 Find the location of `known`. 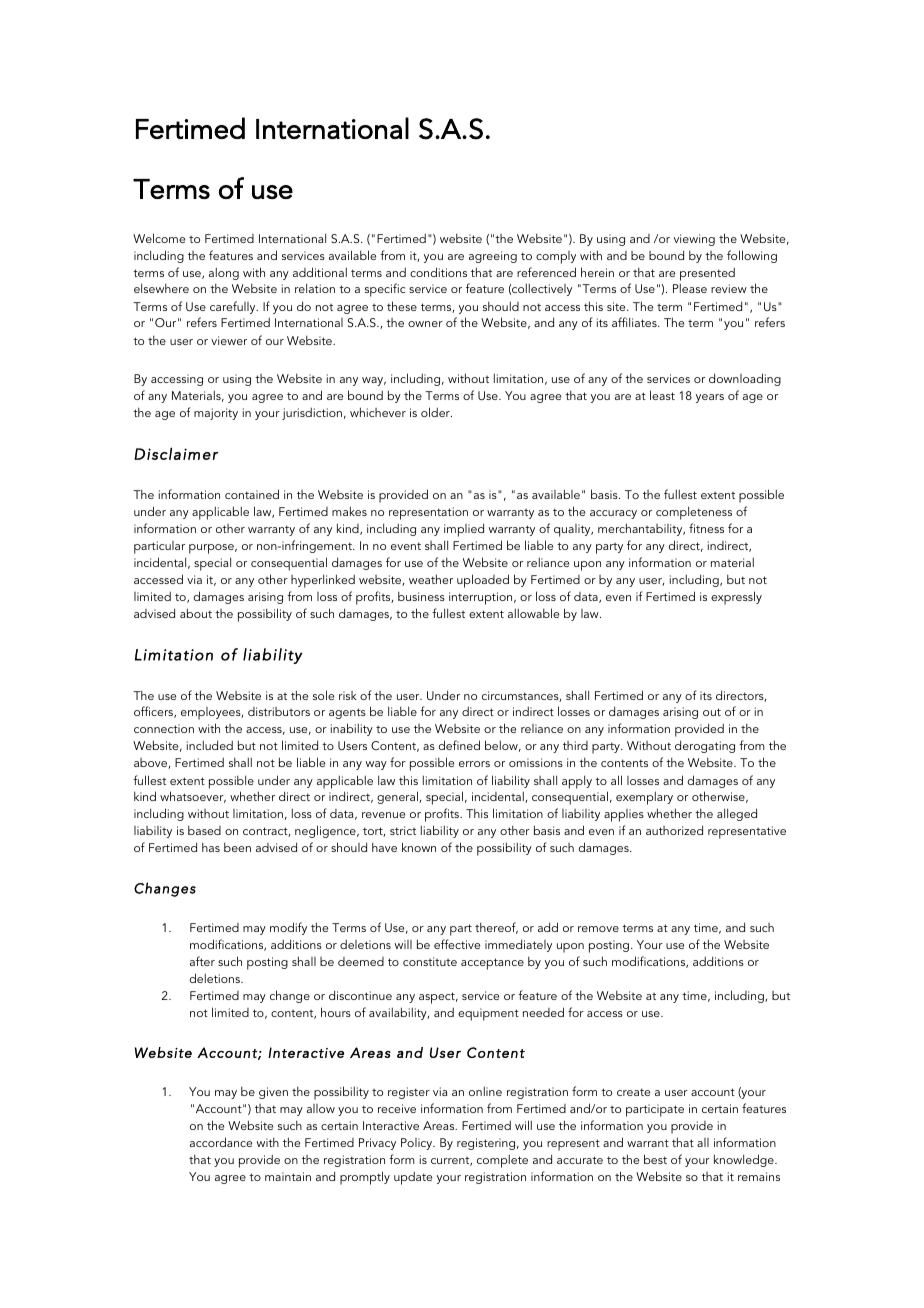

known is located at coordinates (419, 847).
